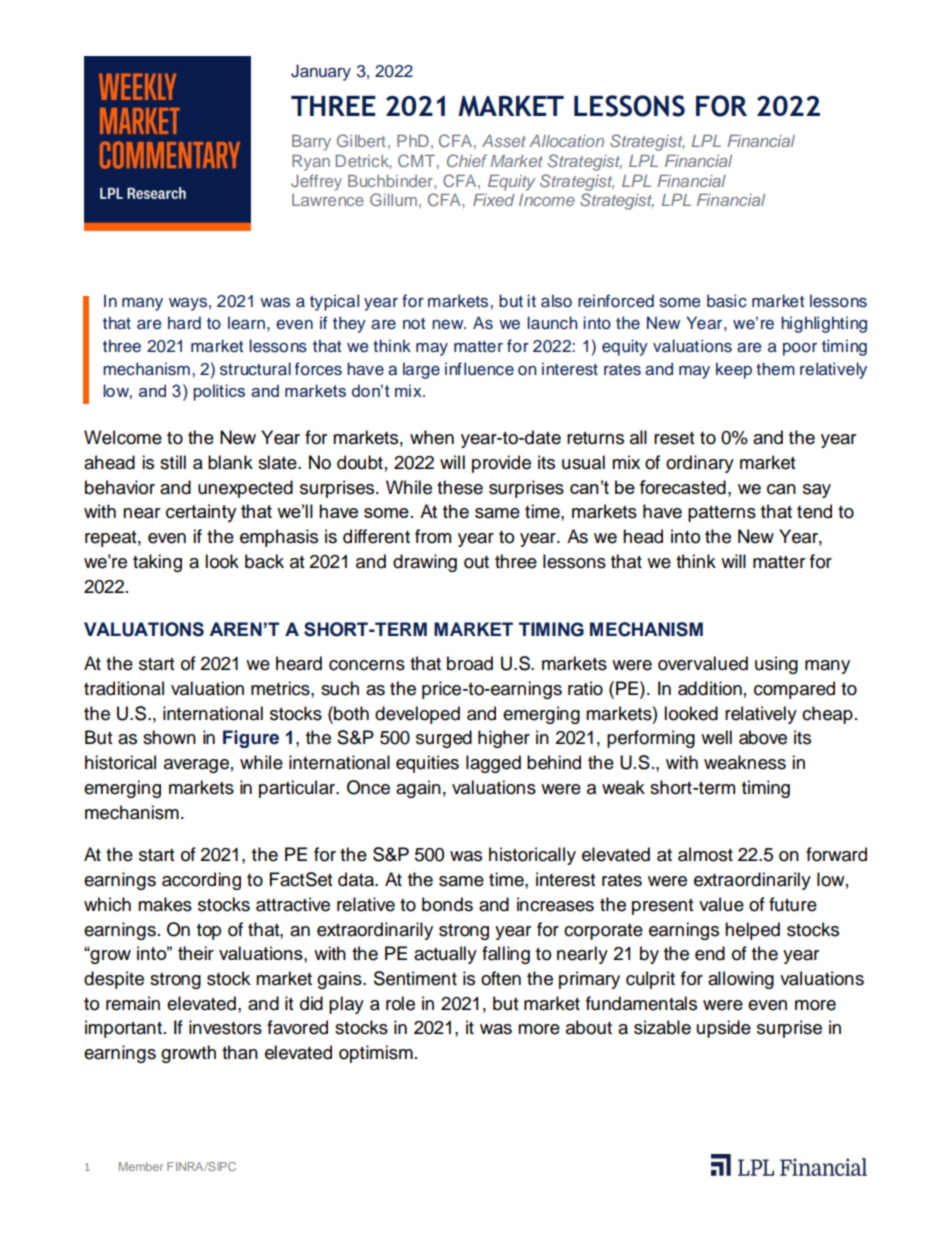 This image has width=952, height=1233. What do you see at coordinates (311, 143) in the image?
I see `Barry` at bounding box center [311, 143].
